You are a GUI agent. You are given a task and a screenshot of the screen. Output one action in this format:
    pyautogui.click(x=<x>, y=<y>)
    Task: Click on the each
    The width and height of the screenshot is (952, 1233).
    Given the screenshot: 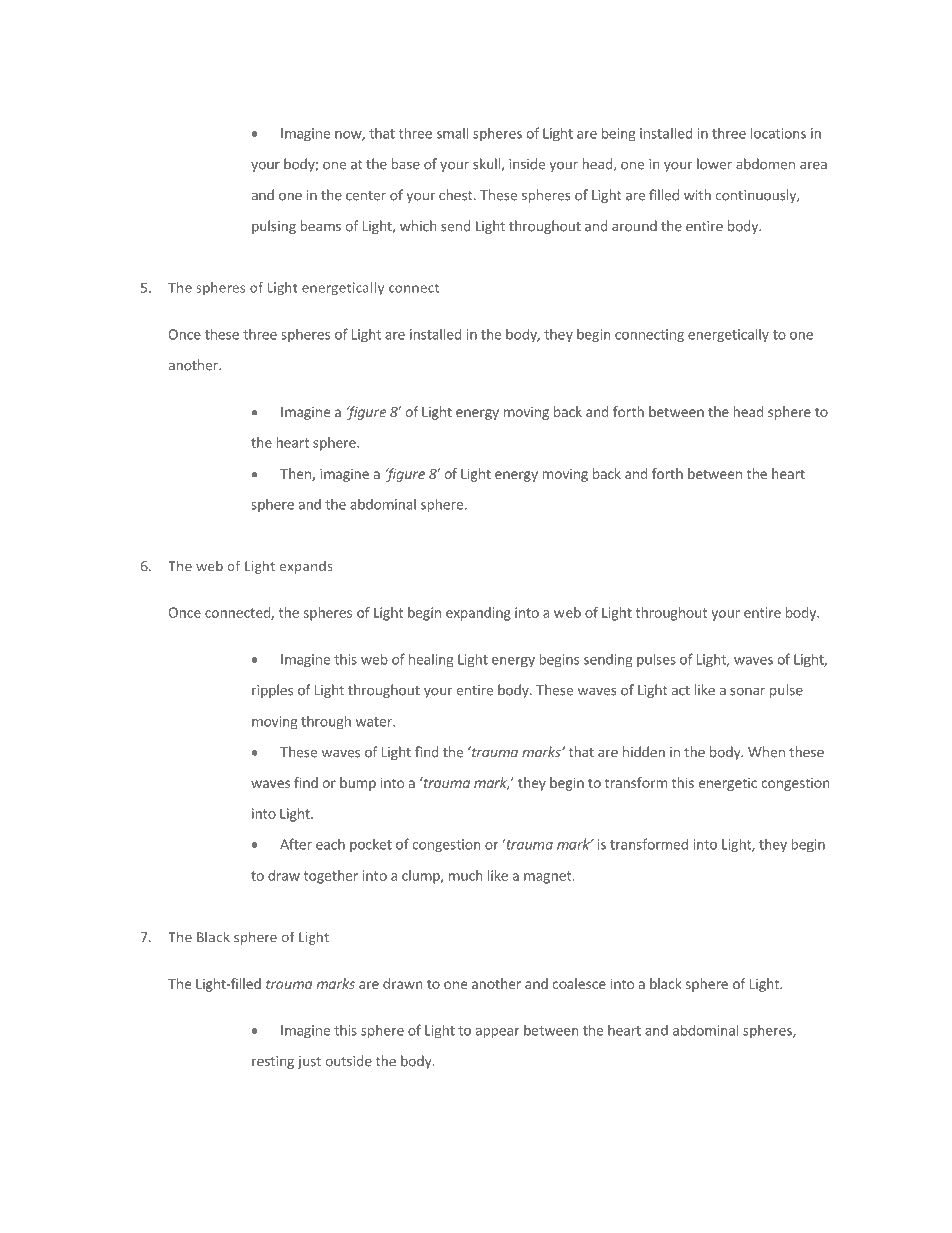 What is the action you would take?
    pyautogui.click(x=330, y=844)
